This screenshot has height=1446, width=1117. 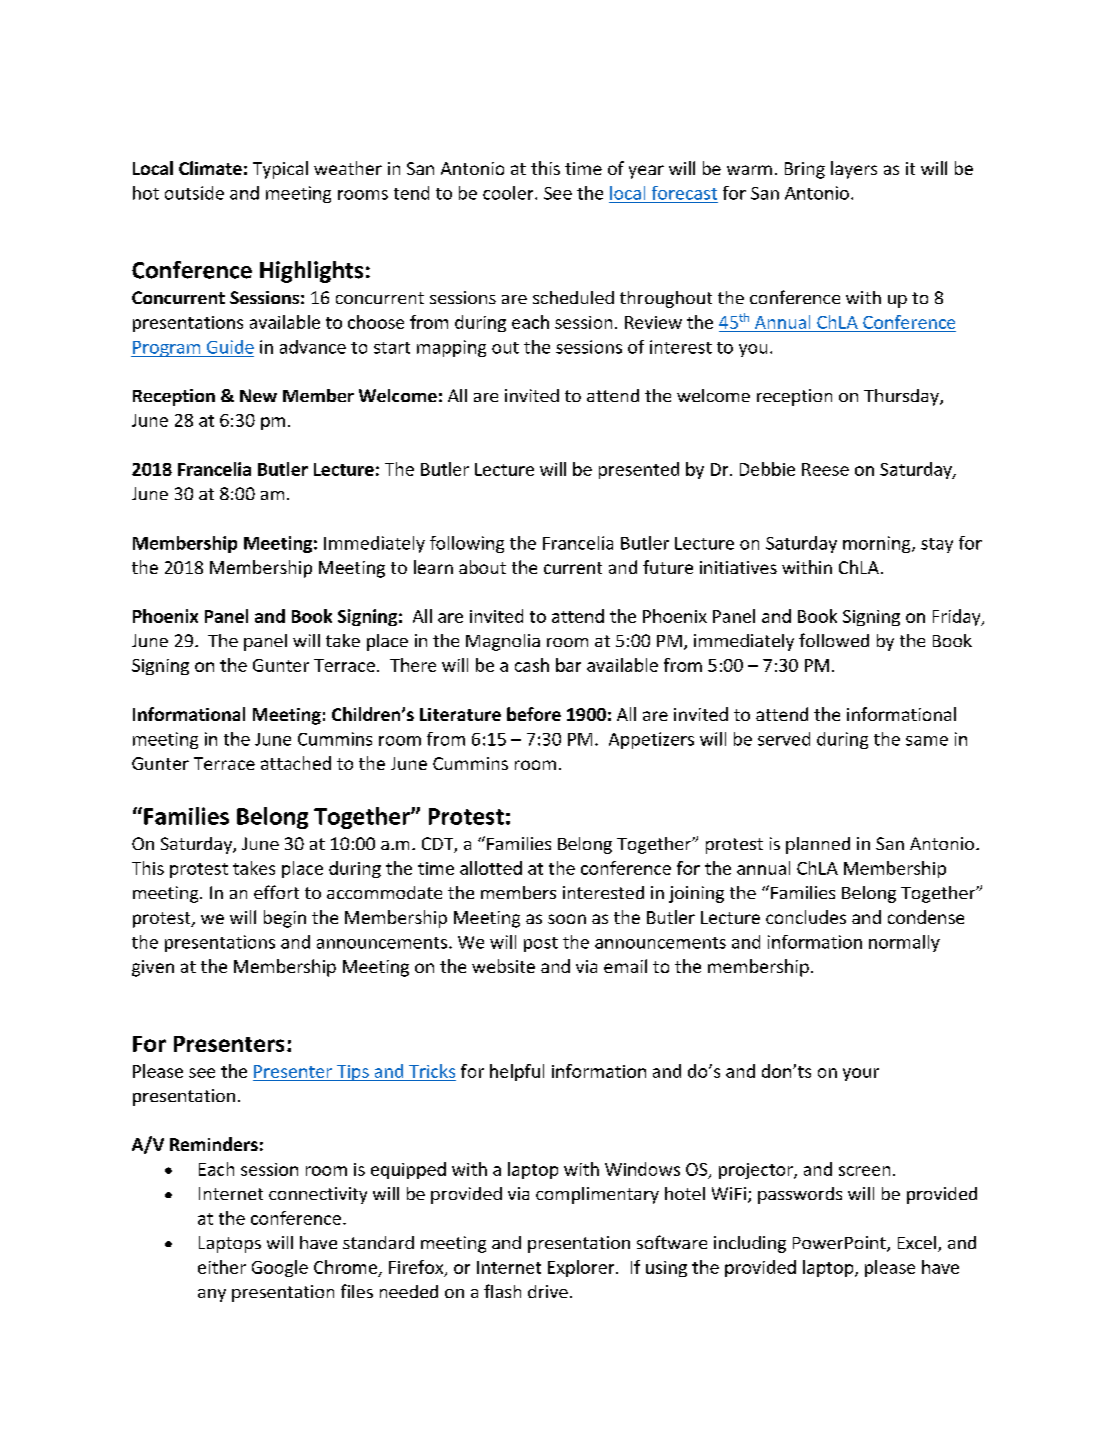 What do you see at coordinates (296, 763) in the screenshot?
I see `attached` at bounding box center [296, 763].
